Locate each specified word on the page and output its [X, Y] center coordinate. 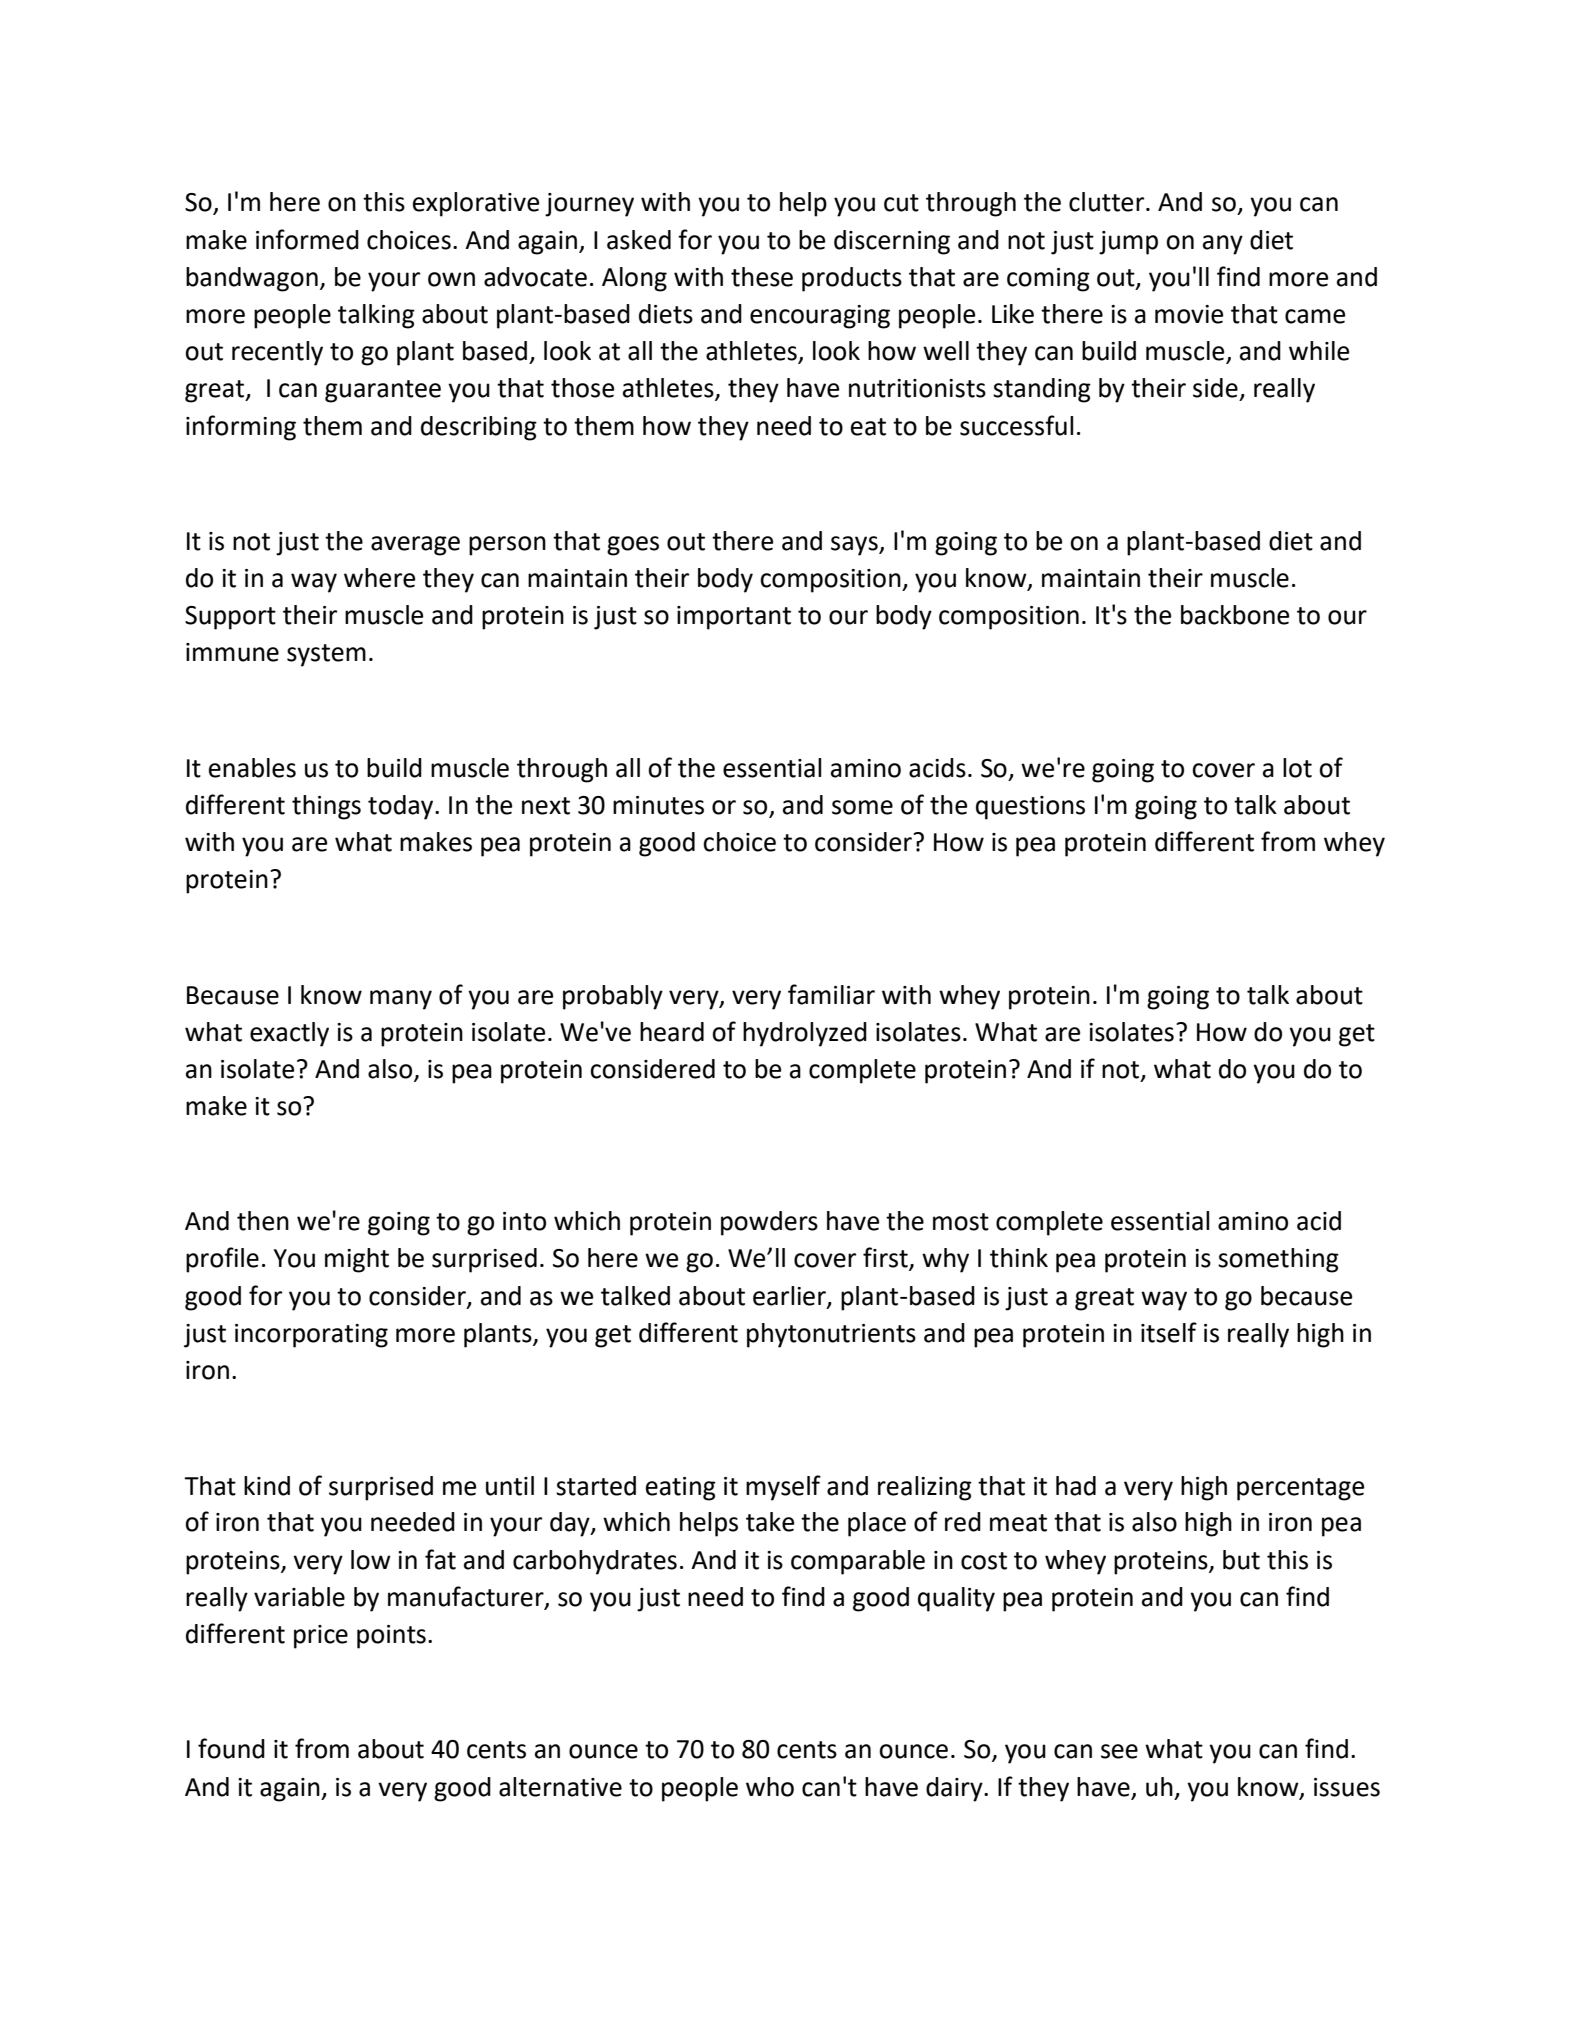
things [326, 807]
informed [307, 239]
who [770, 1787]
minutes [658, 805]
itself [1169, 1332]
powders [769, 1223]
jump [1128, 243]
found [231, 1748]
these [762, 277]
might [357, 1260]
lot [1297, 768]
